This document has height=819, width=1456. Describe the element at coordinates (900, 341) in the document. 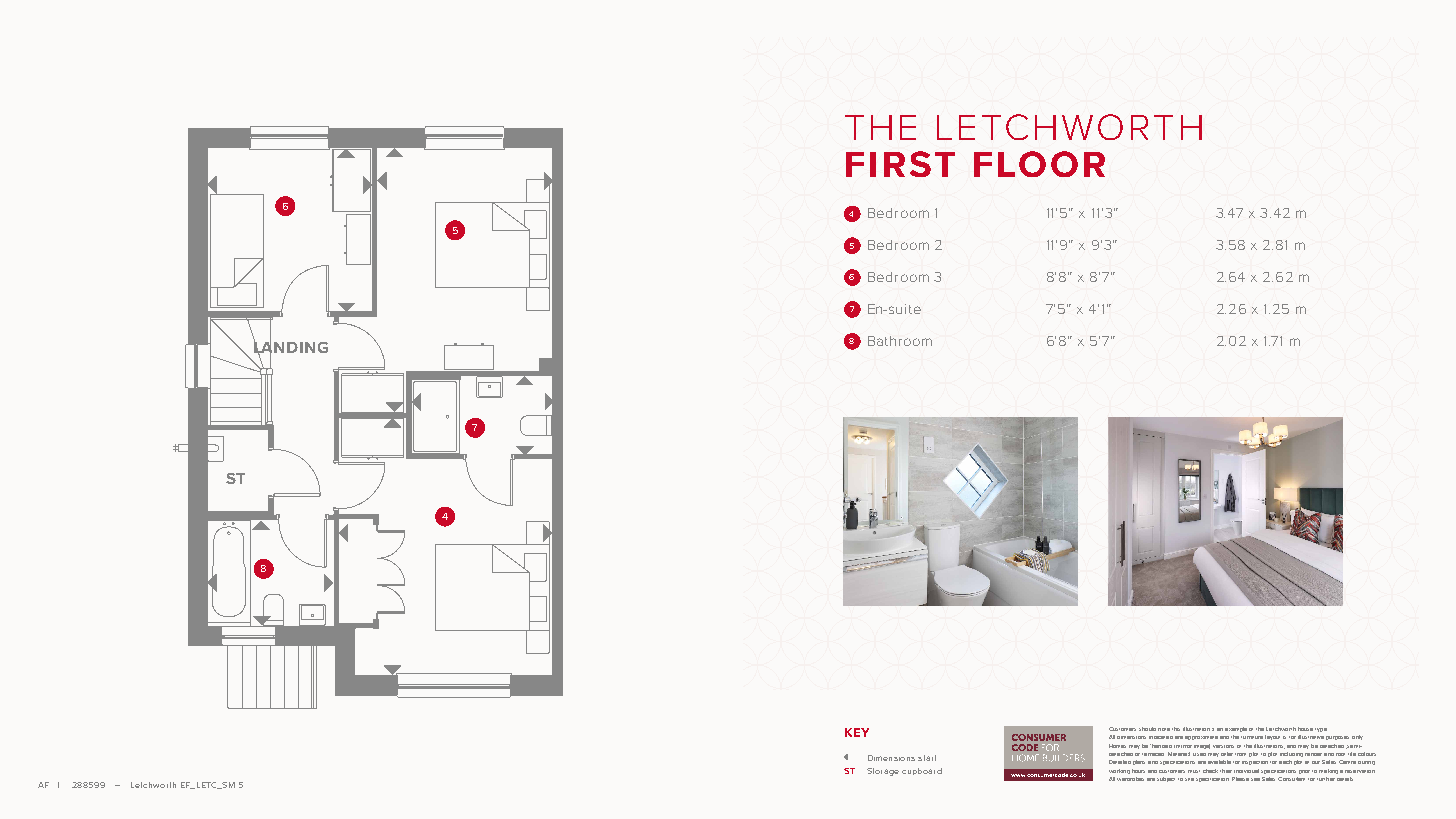

I see `Bathroom` at that location.
